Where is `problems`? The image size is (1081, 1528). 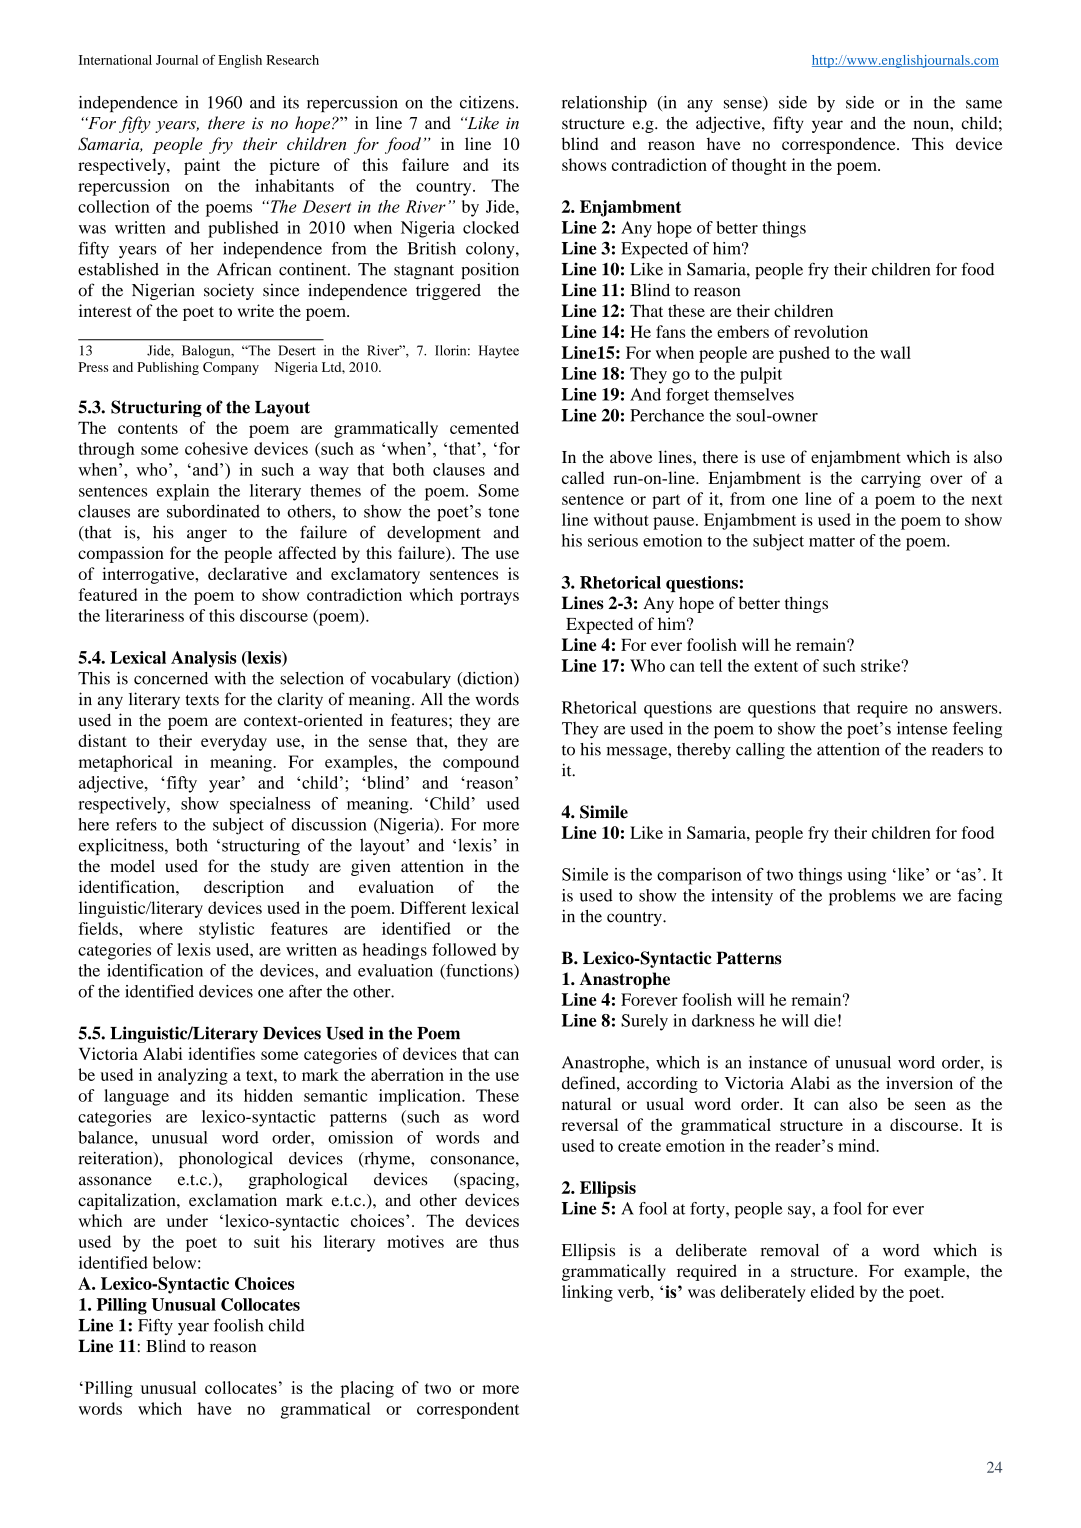 problems is located at coordinates (862, 897).
